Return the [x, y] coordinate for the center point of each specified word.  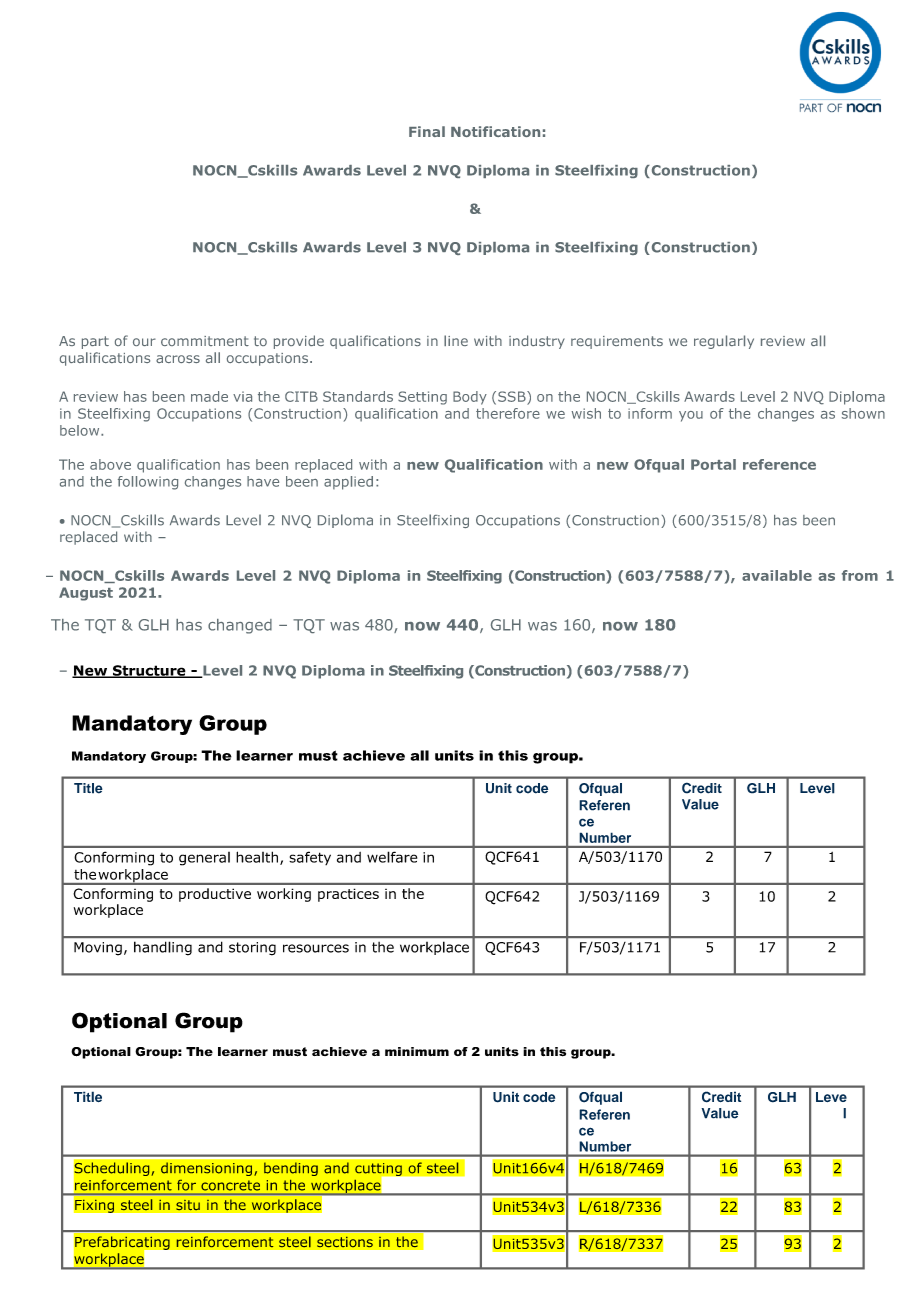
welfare [392, 857]
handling [163, 948]
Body [470, 398]
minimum [417, 1051]
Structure [149, 671]
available [777, 575]
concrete [230, 1186]
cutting [379, 1171]
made [209, 396]
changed [240, 626]
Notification [495, 131]
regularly [724, 342]
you [691, 416]
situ [188, 1205]
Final [427, 131]
